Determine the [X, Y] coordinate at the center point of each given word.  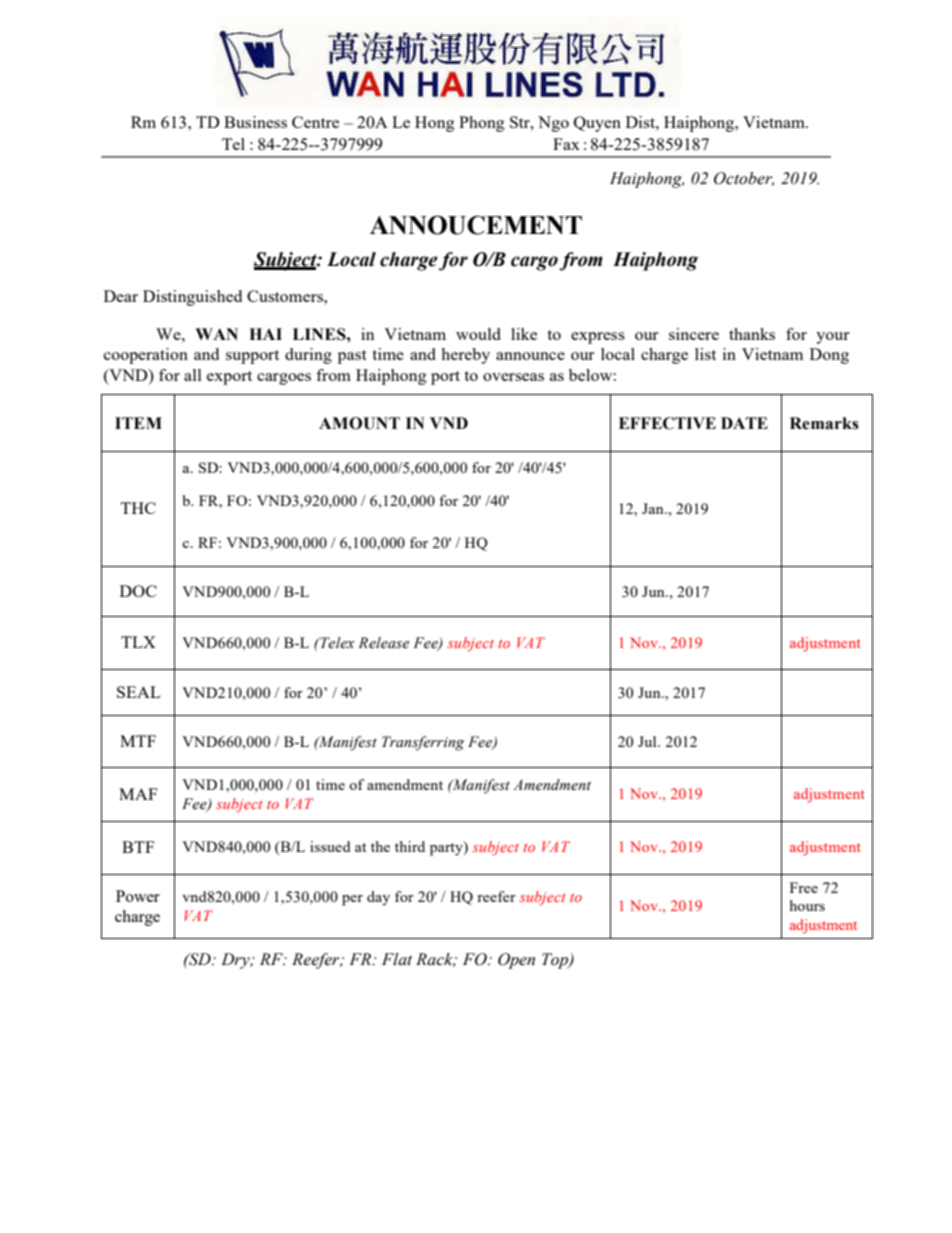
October [744, 179]
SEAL [139, 692]
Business [255, 122]
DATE [744, 423]
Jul [648, 741]
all [193, 375]
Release [383, 643]
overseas [513, 377]
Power [138, 896]
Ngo [553, 124]
